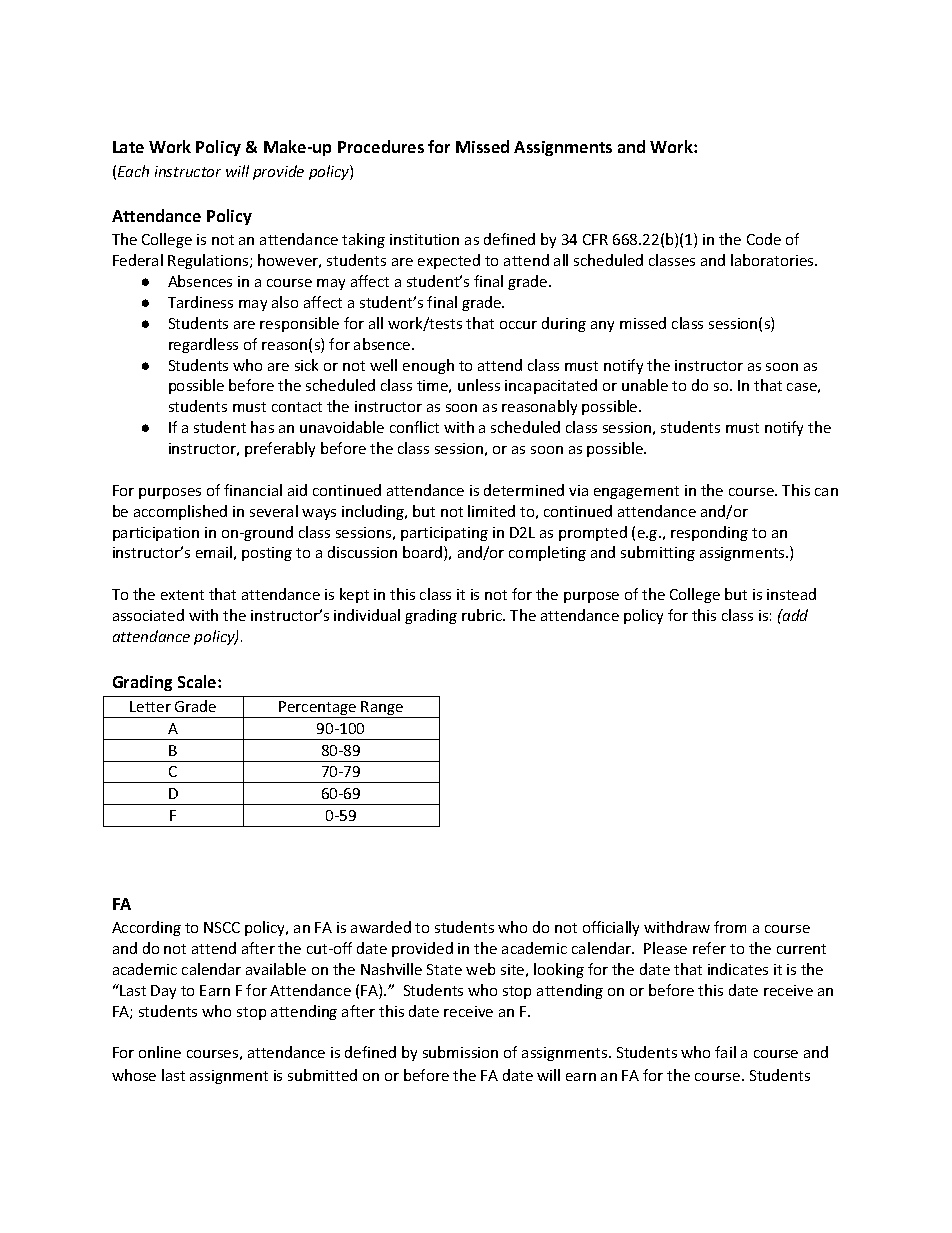 This screenshot has height=1233, width=952. Describe the element at coordinates (764, 239) in the screenshot. I see `Code` at that location.
